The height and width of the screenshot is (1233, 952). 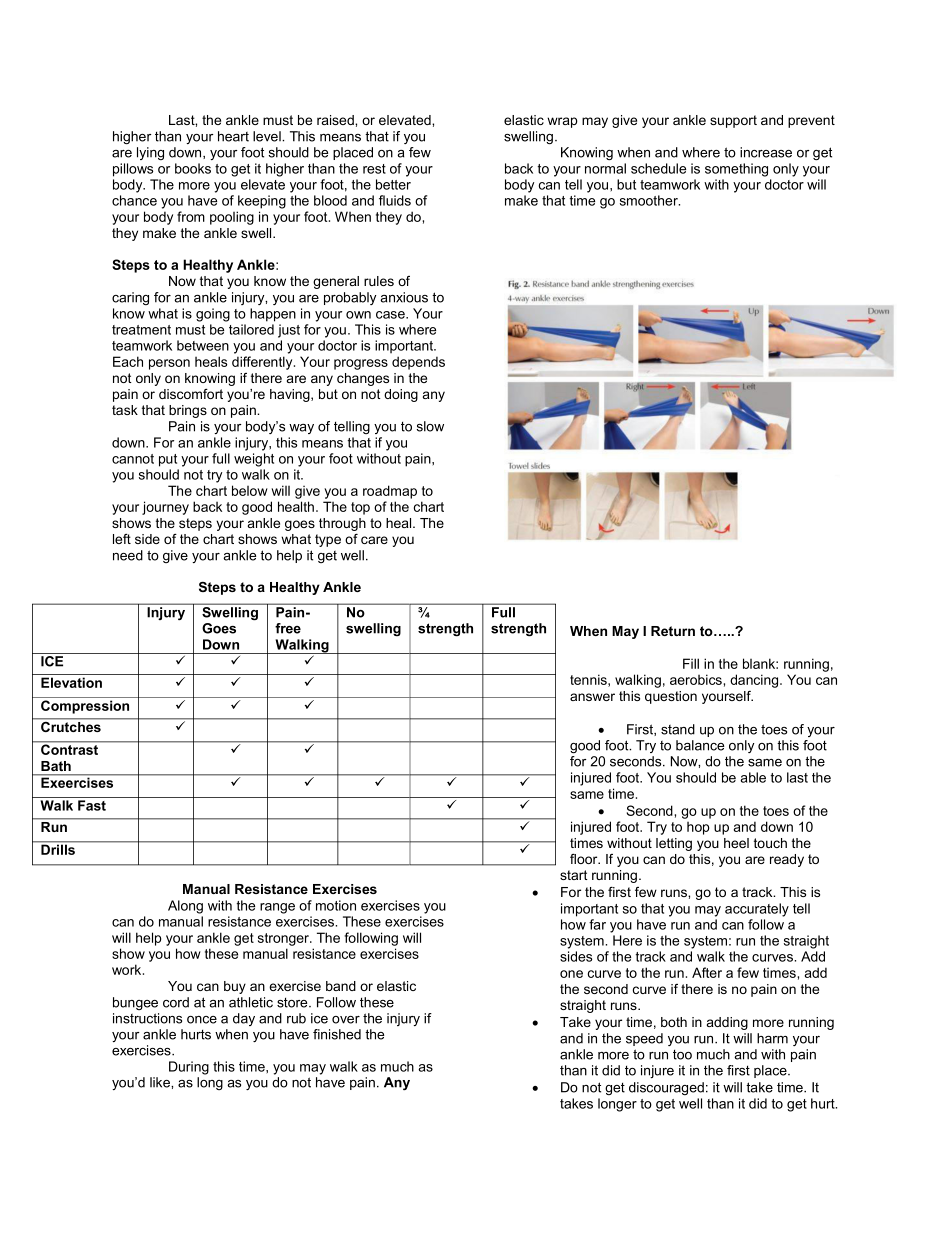 I want to click on something, so click(x=736, y=170).
